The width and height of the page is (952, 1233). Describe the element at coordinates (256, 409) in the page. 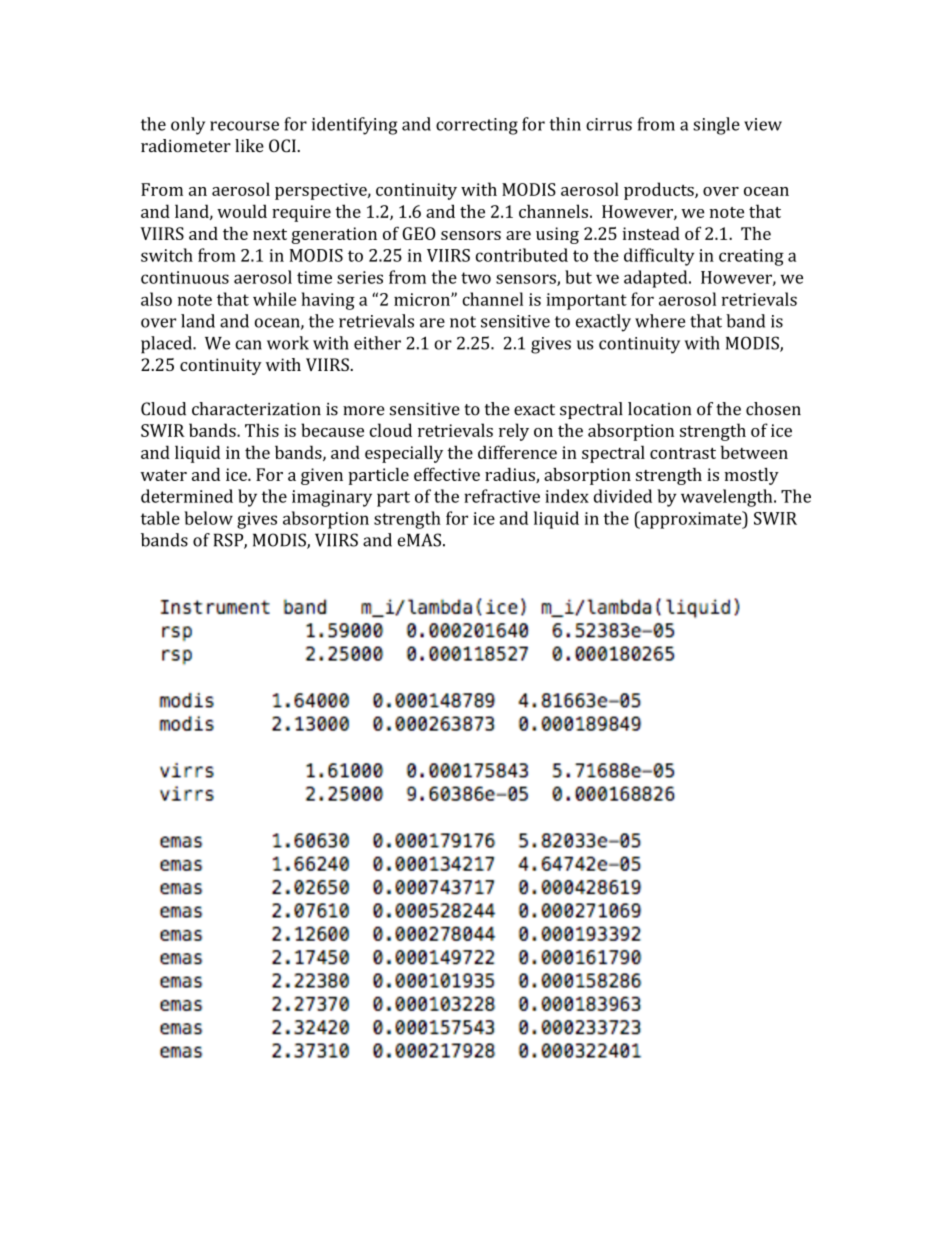

I see `characterization` at that location.
